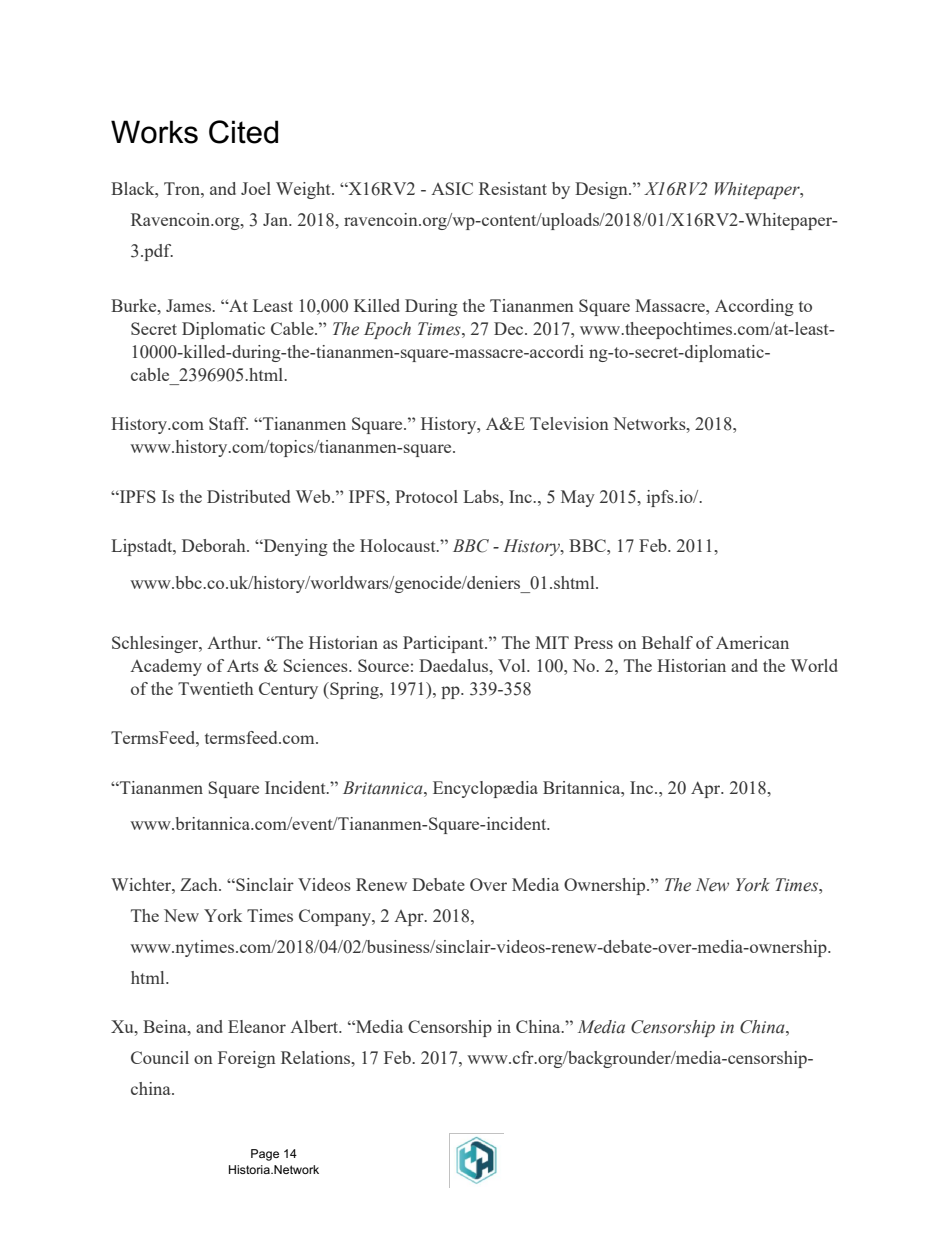  I want to click on May, so click(578, 498).
